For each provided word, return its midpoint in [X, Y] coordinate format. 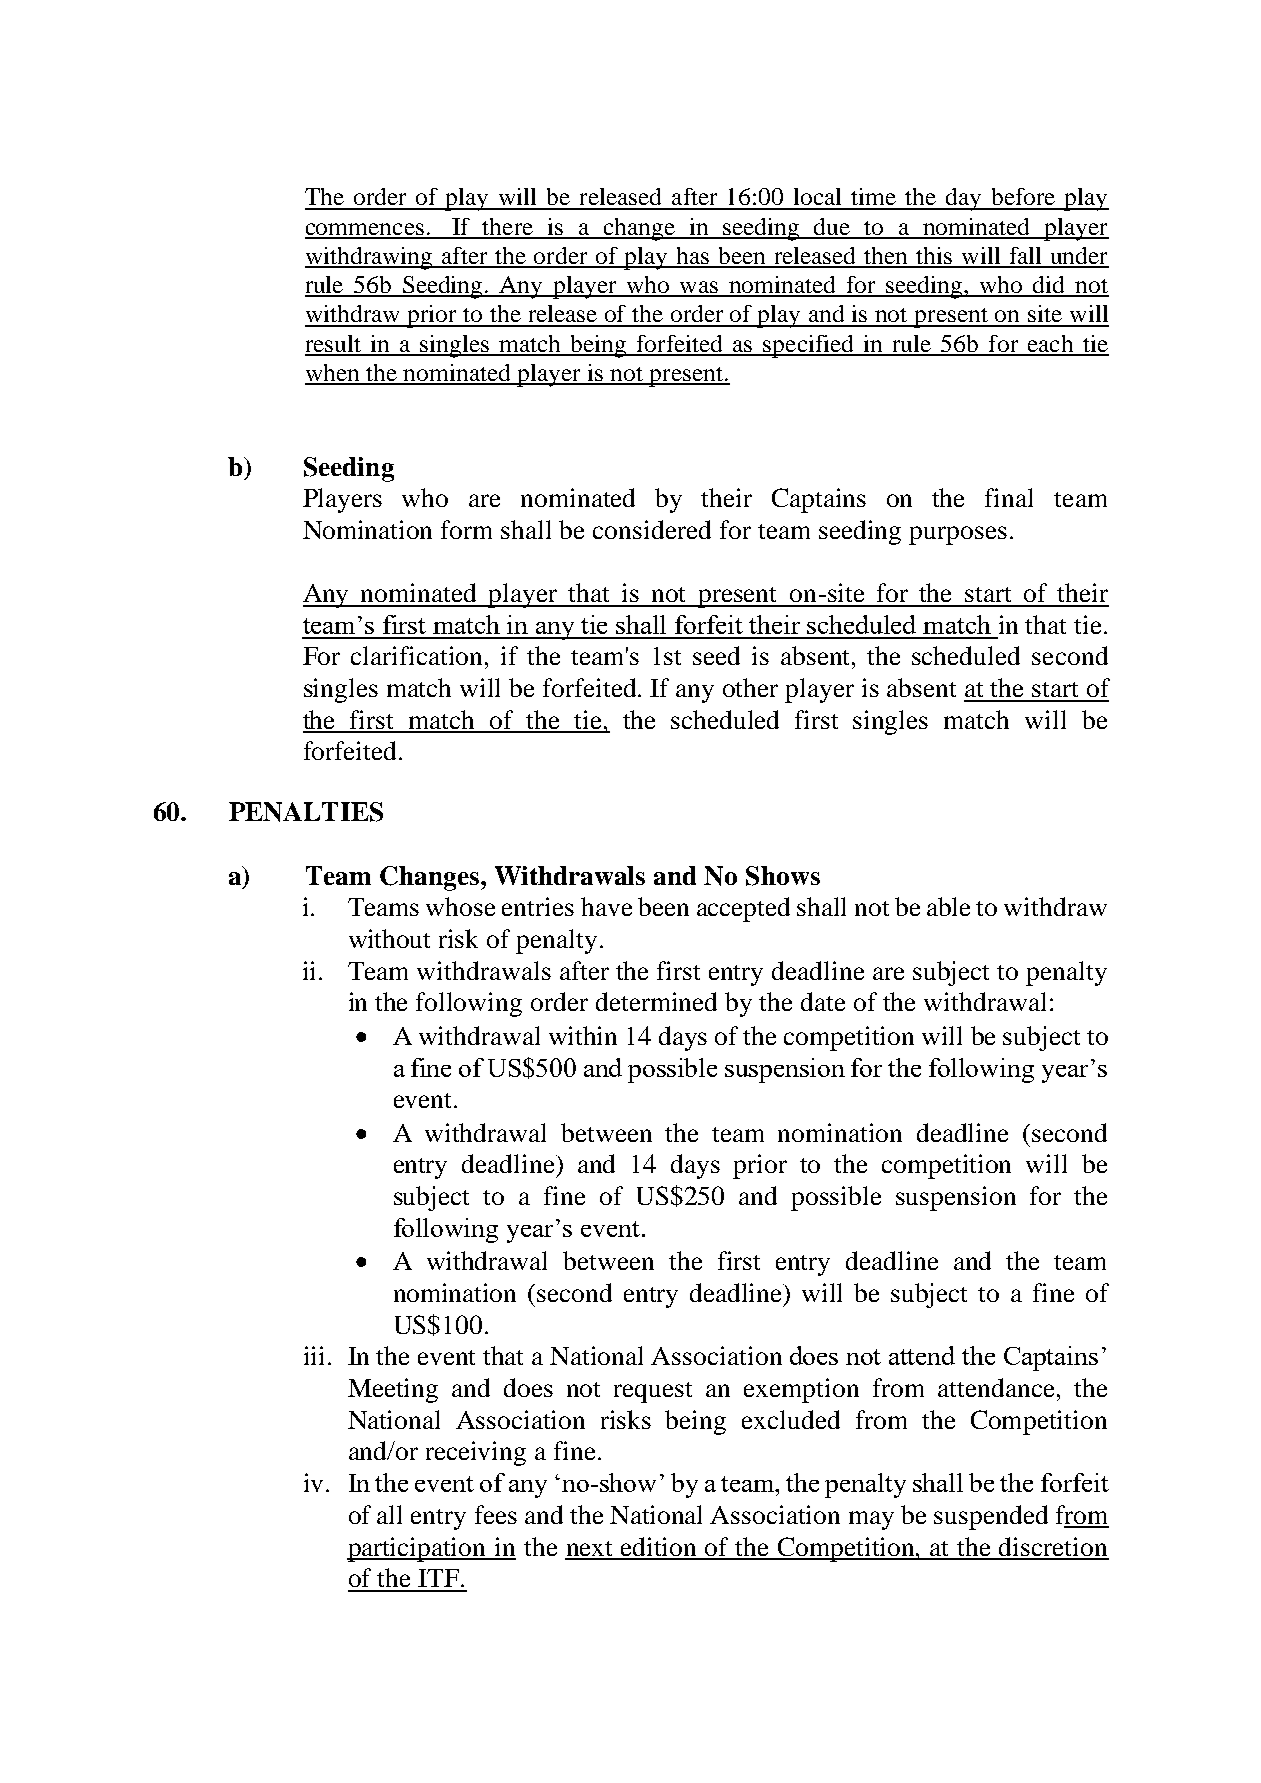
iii [314, 1355]
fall [1025, 257]
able [948, 906]
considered [652, 529]
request [653, 1392]
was [699, 288]
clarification [418, 655]
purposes [958, 535]
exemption [801, 1390]
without [389, 938]
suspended [991, 1517]
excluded [791, 1419]
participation [418, 1549]
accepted [743, 909]
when [333, 374]
